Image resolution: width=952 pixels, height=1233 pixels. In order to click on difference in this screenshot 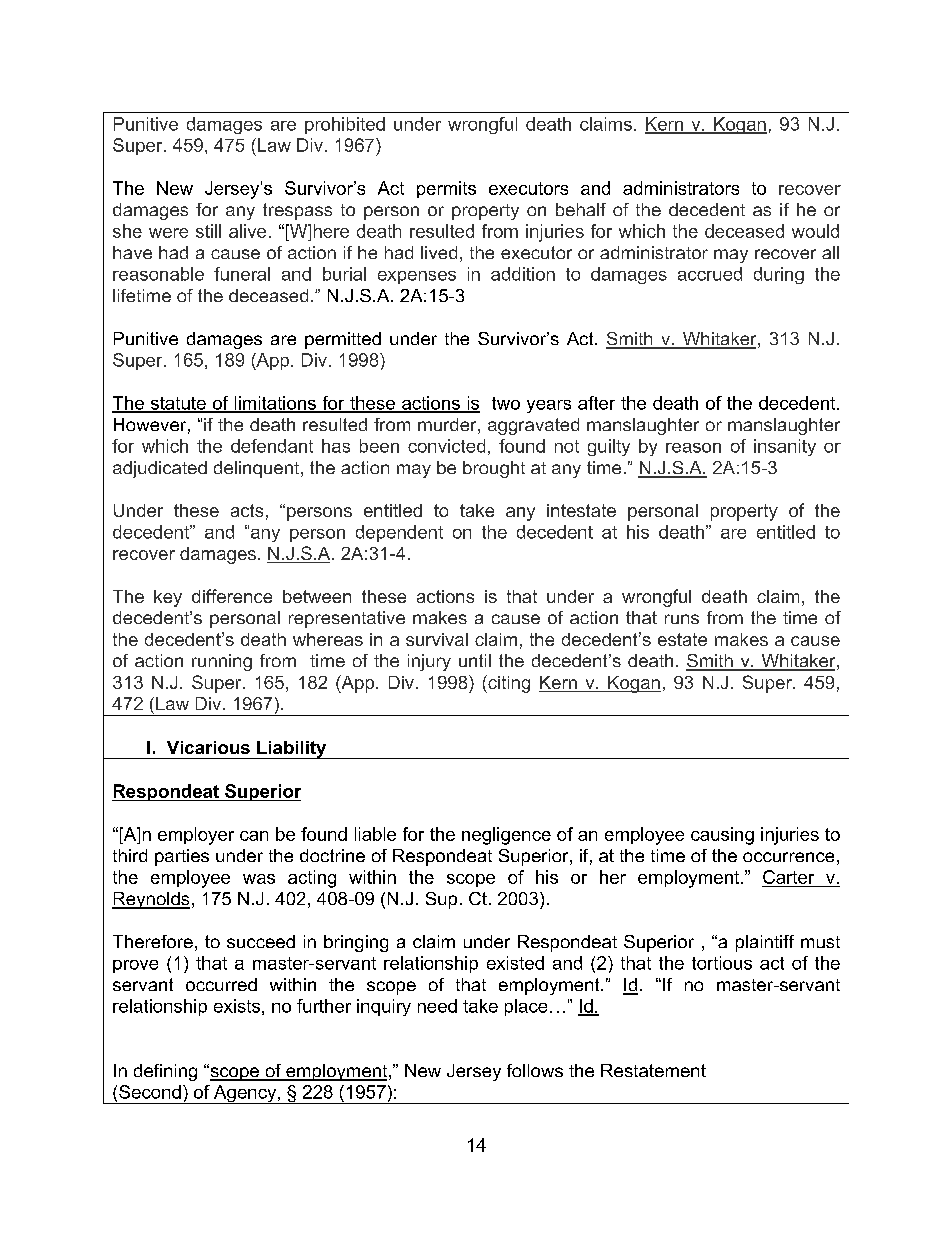, I will do `click(232, 596)`.
